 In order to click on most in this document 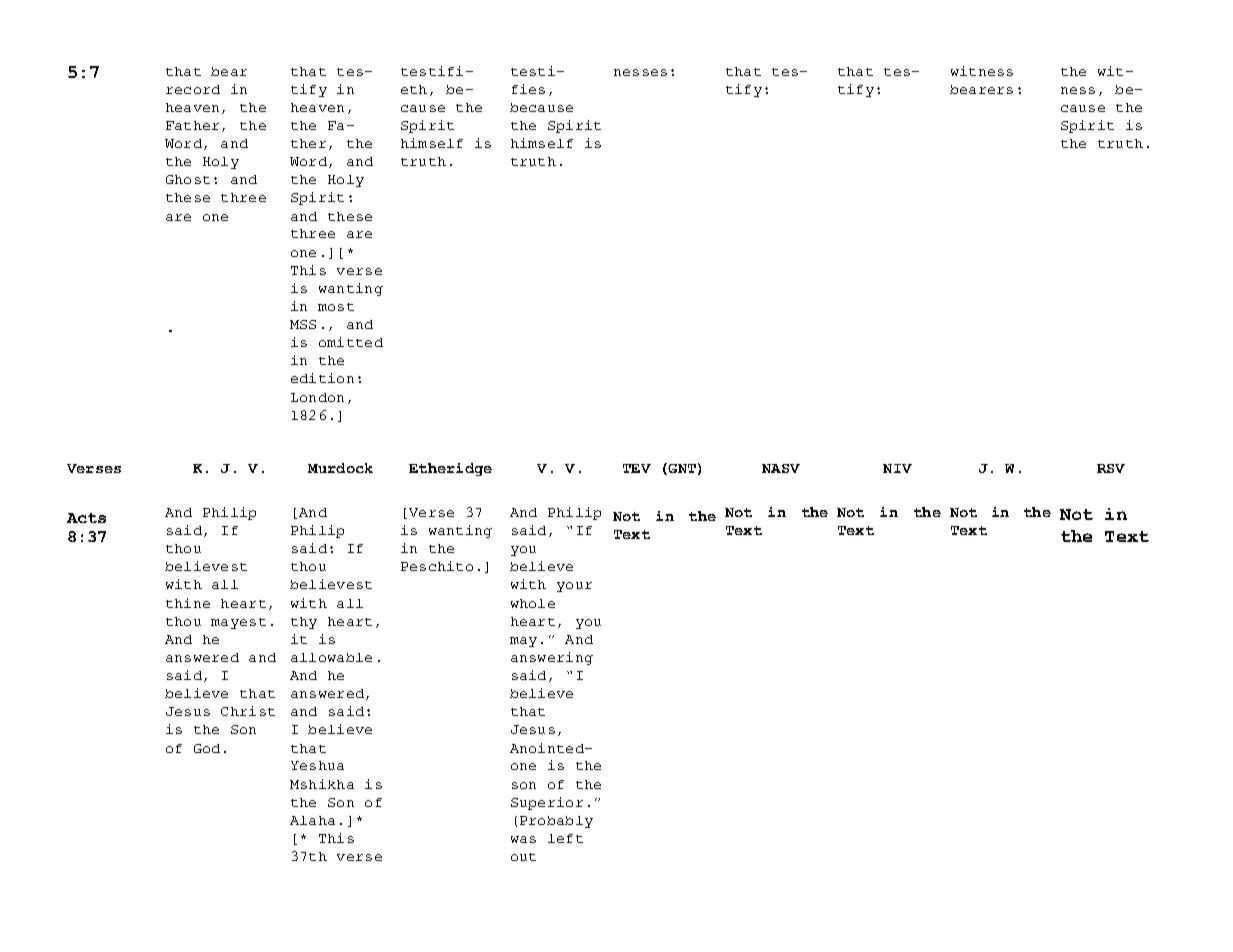, I will do `click(336, 307)`.
